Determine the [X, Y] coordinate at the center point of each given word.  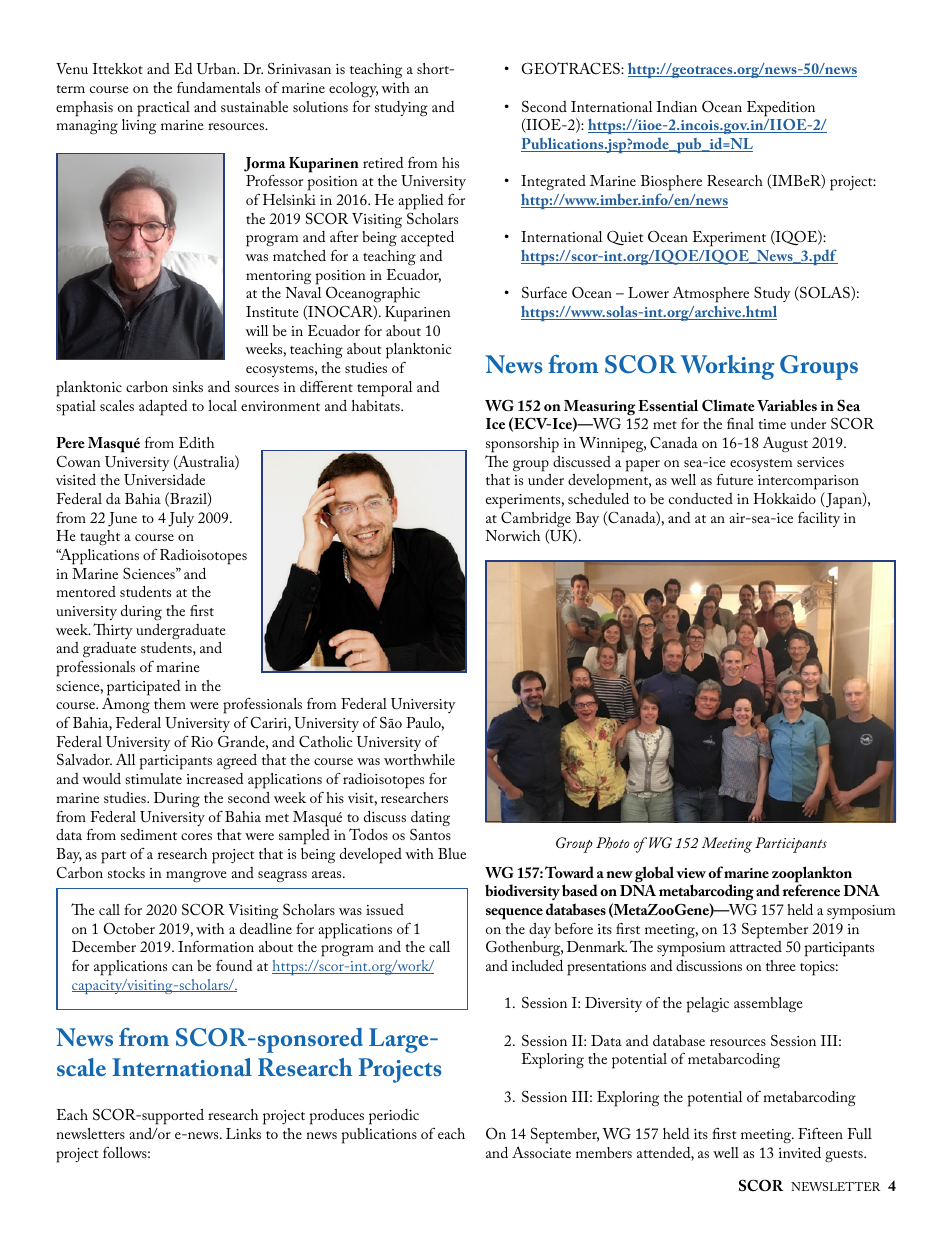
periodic [394, 1117]
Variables [787, 405]
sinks [188, 386]
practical [163, 109]
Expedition [781, 109]
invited [800, 1152]
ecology [353, 90]
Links [243, 1133]
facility [819, 519]
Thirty [113, 631]
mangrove [196, 877]
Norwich [512, 535]
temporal [385, 389]
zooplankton [812, 875]
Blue [452, 853]
